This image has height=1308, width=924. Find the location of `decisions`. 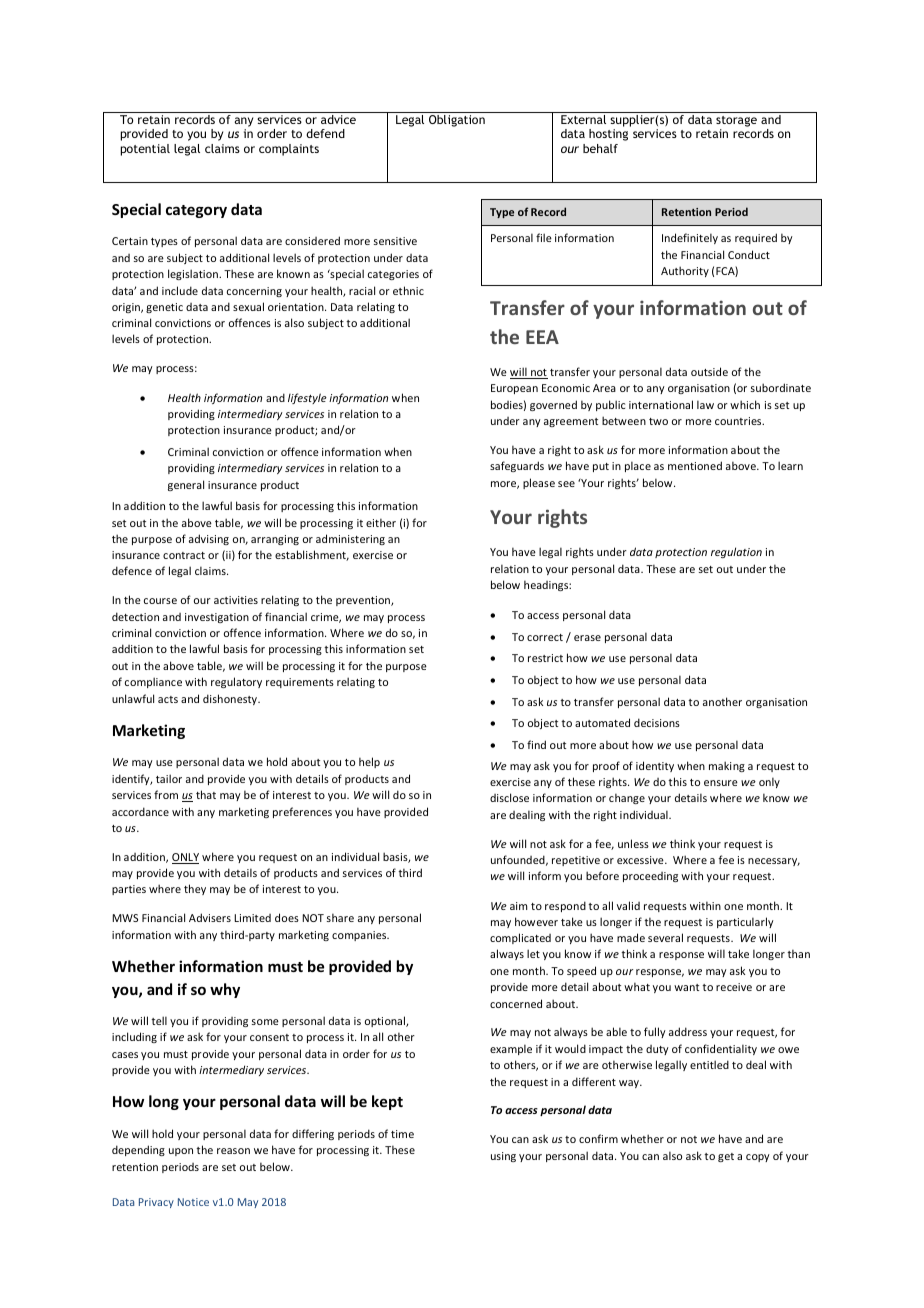

decisions is located at coordinates (657, 722).
